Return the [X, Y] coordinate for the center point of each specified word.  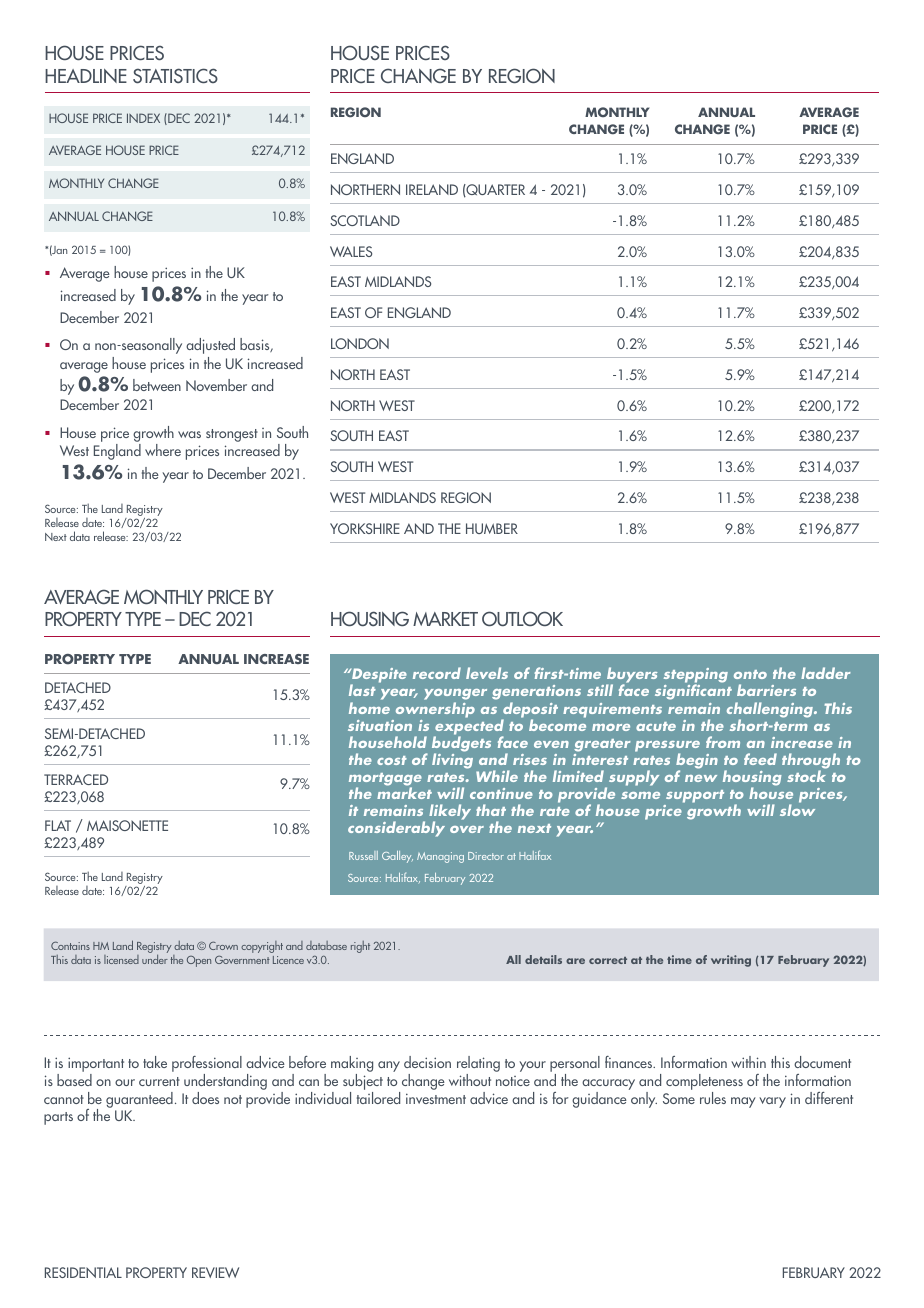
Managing [440, 857]
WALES [351, 251]
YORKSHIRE [365, 528]
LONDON [360, 343]
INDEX [143, 118]
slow [797, 809]
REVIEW [215, 1272]
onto [750, 674]
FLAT [58, 825]
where [163, 450]
